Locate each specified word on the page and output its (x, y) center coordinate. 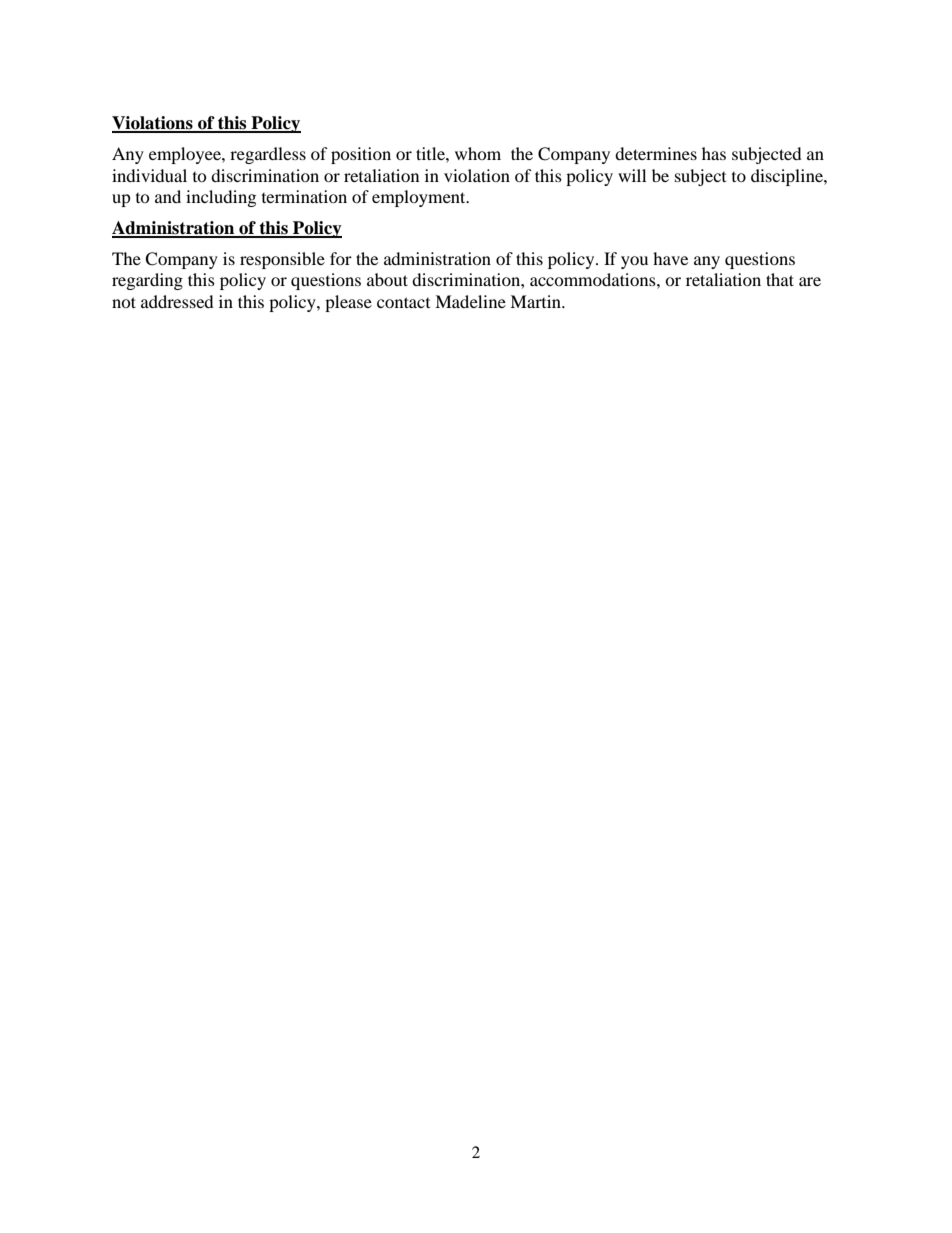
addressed (177, 301)
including (221, 198)
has (714, 153)
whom (478, 153)
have (670, 258)
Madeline (470, 301)
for (341, 258)
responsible (282, 260)
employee (186, 155)
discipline (788, 177)
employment (420, 198)
